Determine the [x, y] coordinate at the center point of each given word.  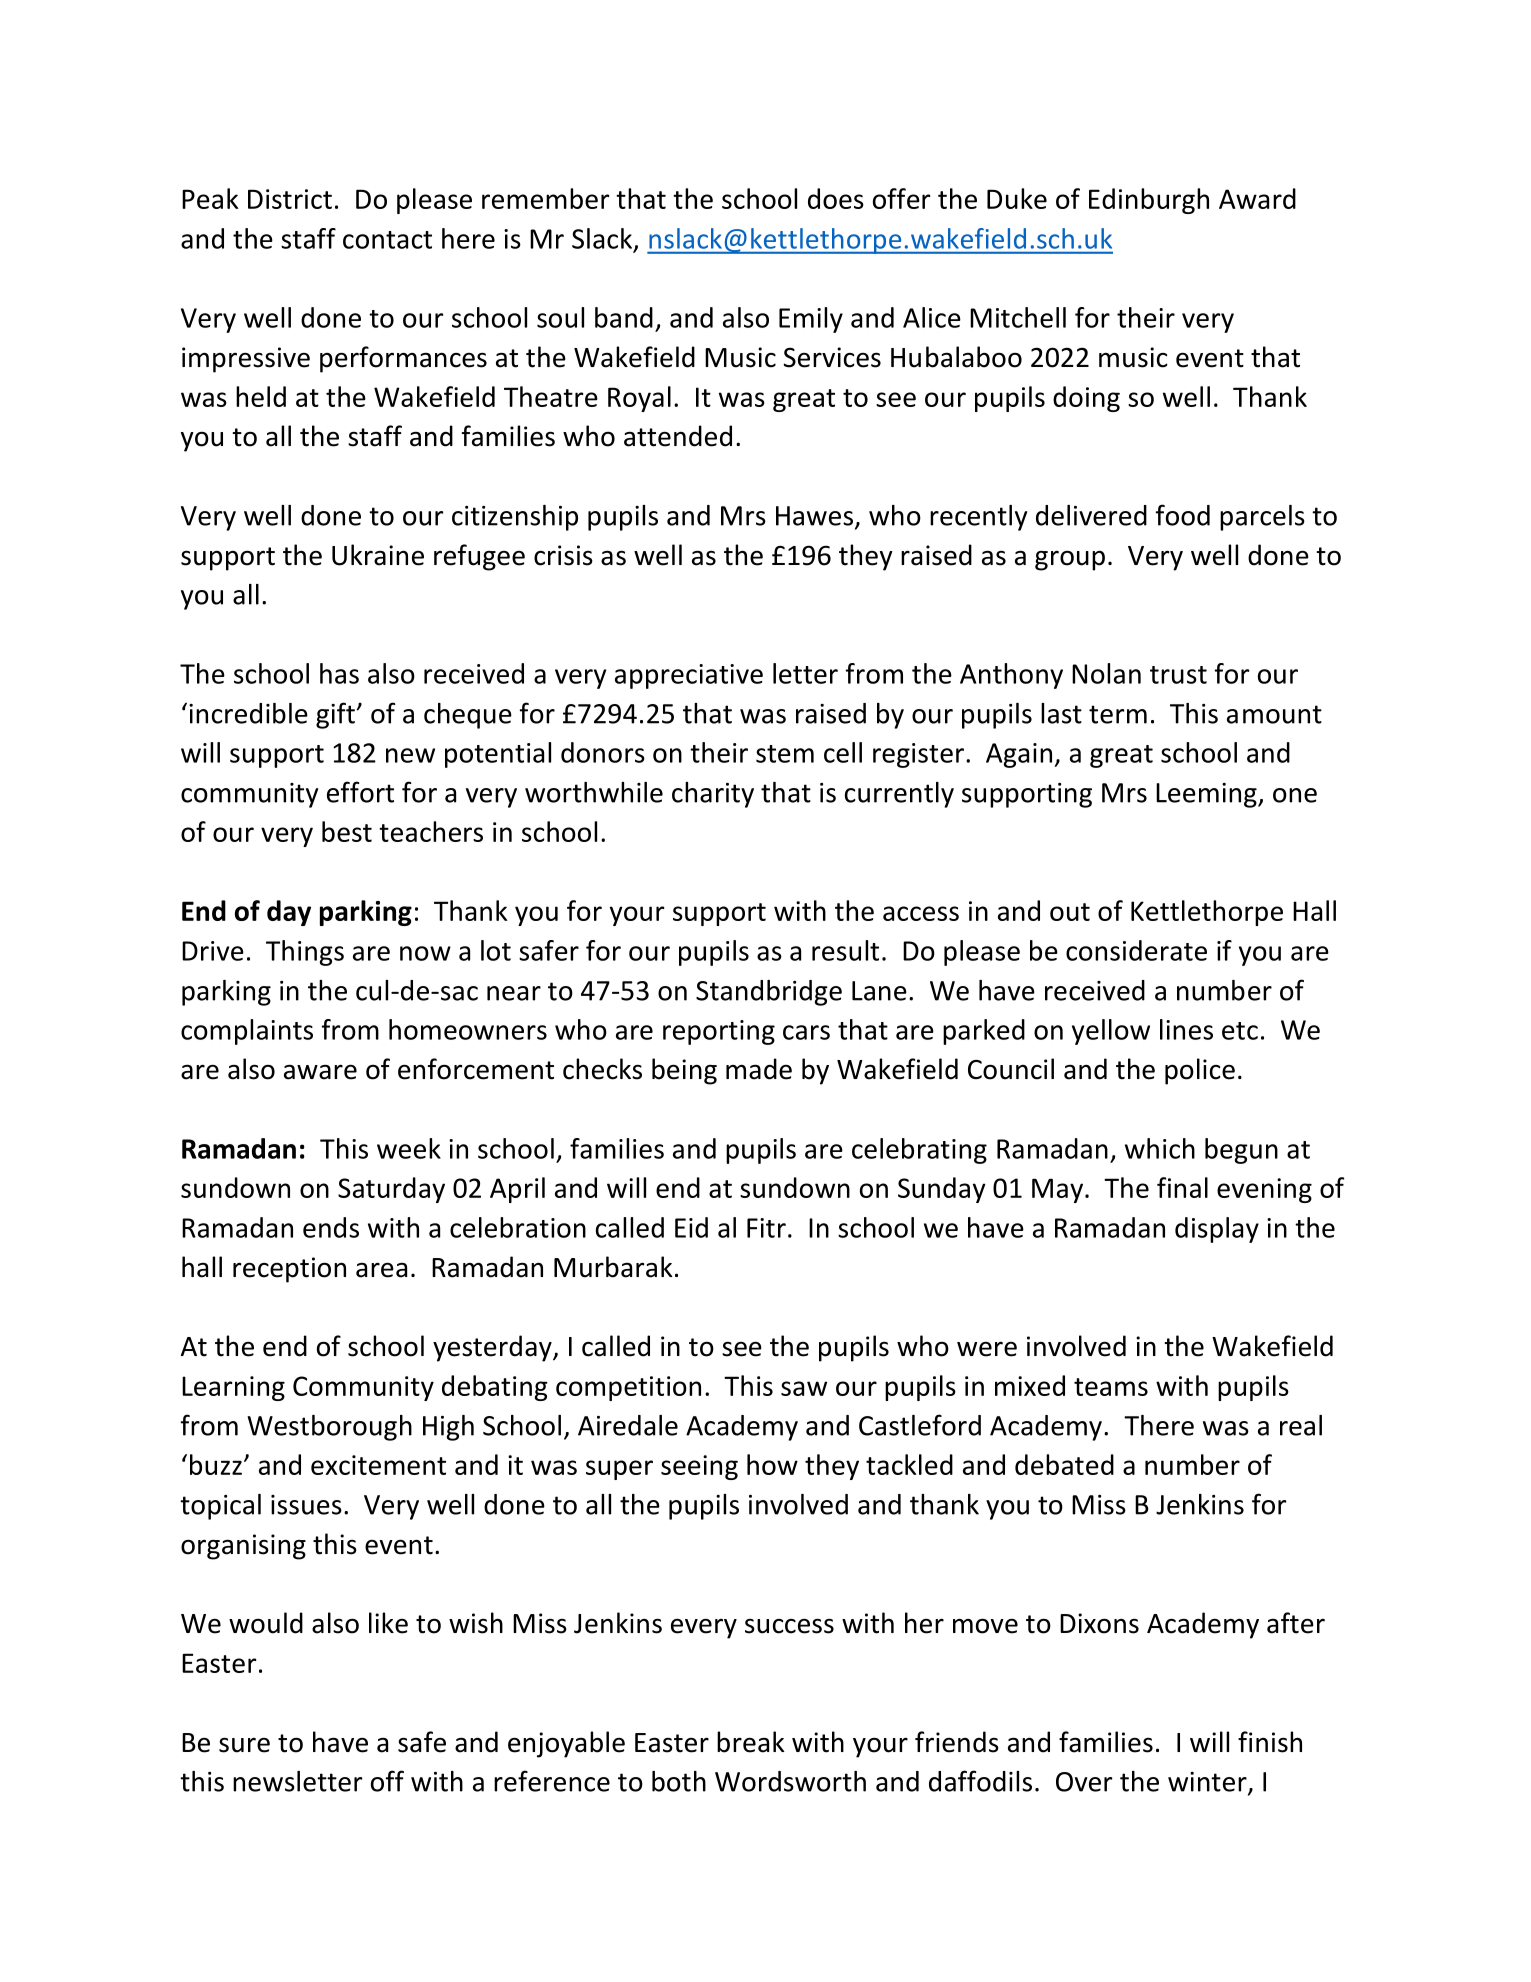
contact [387, 240]
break [751, 1742]
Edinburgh [1149, 201]
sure [244, 1745]
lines [1186, 1029]
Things [305, 953]
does [836, 198]
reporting [719, 1032]
